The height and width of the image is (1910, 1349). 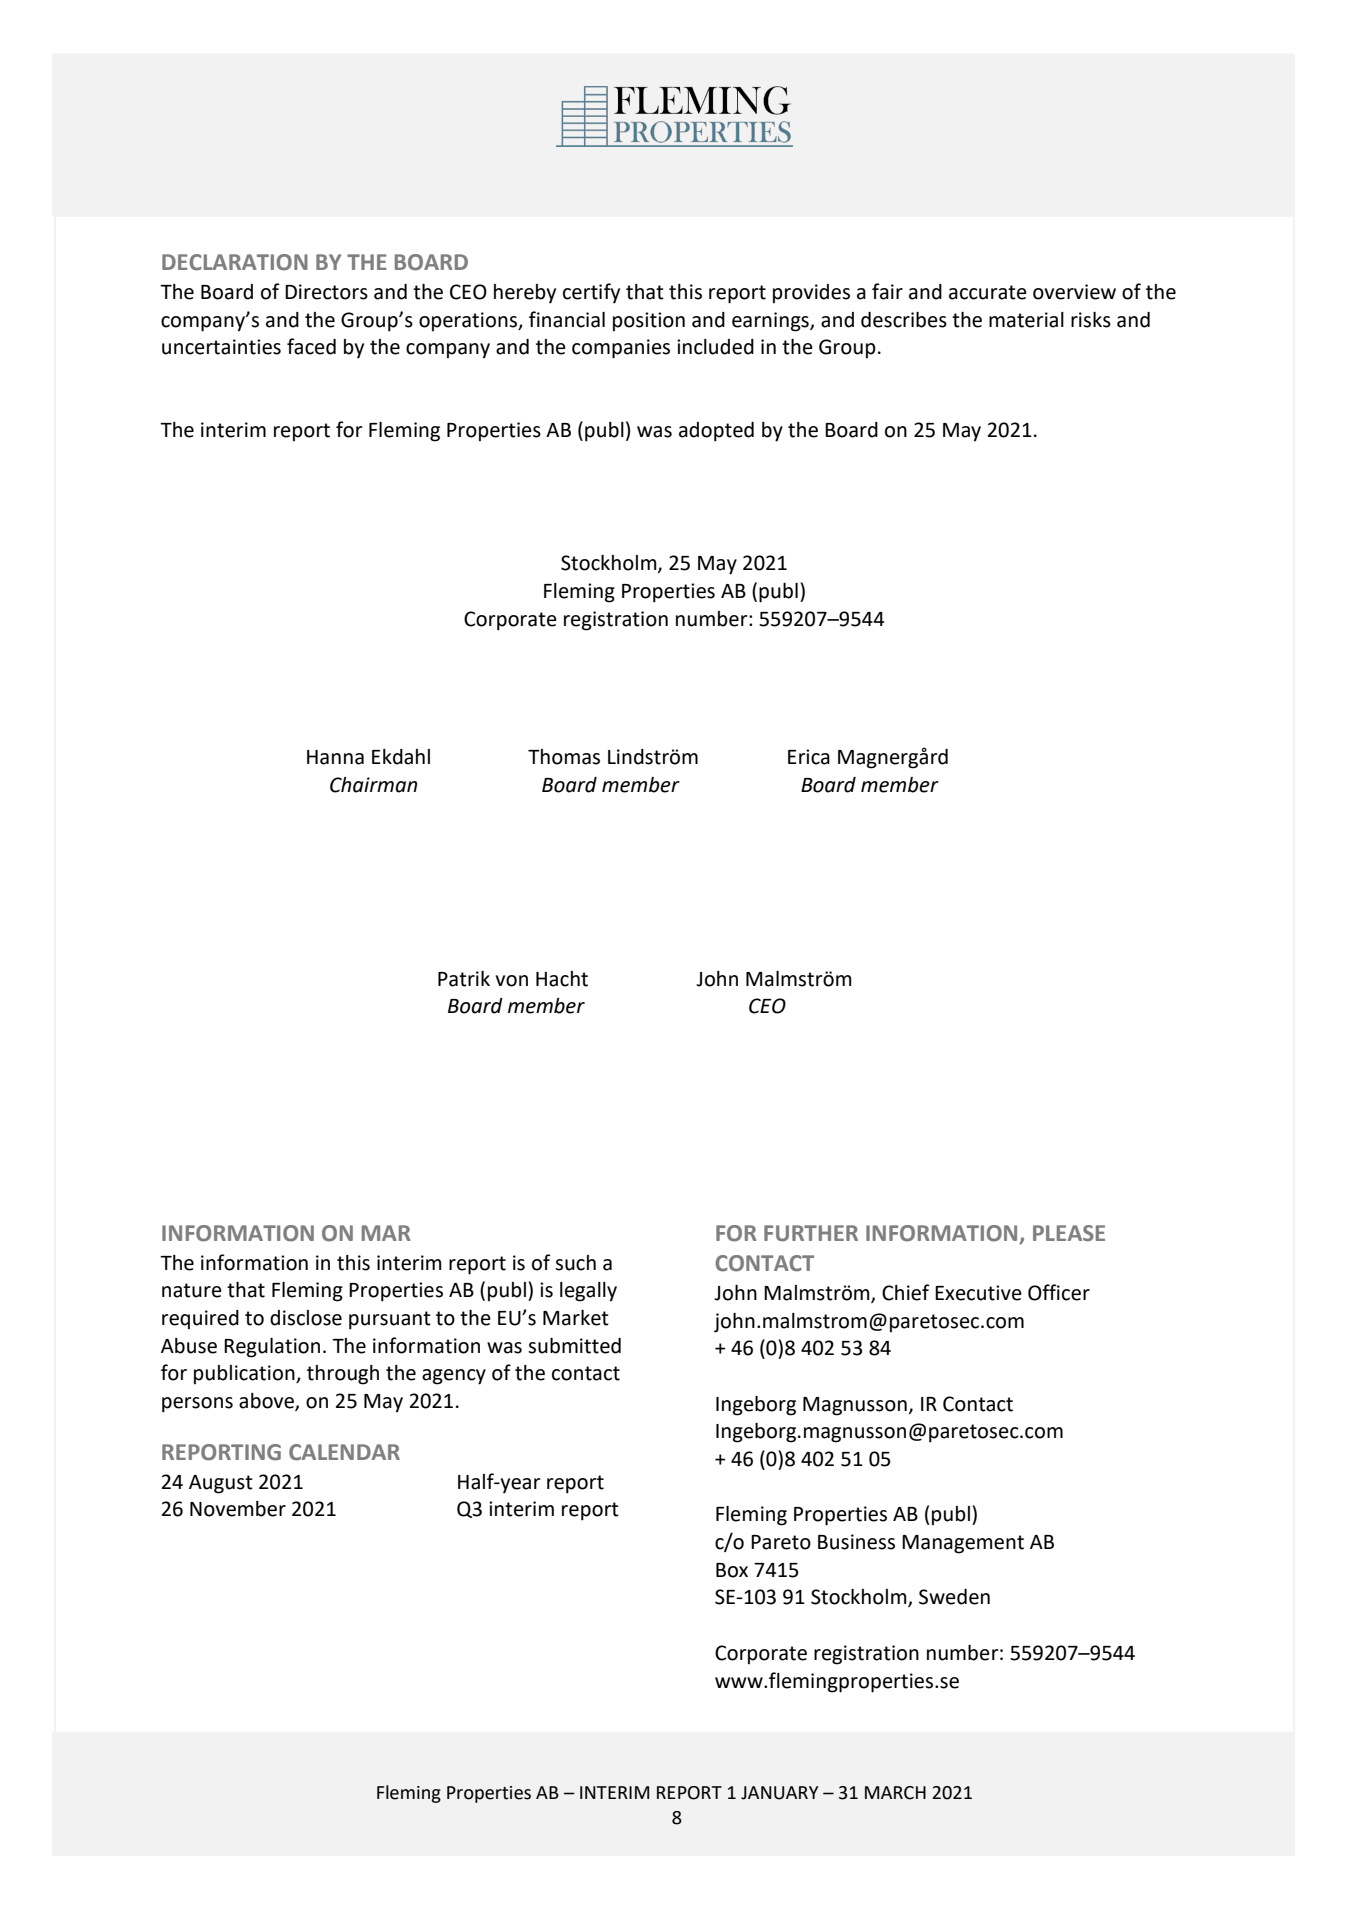 I want to click on November, so click(x=238, y=1509).
